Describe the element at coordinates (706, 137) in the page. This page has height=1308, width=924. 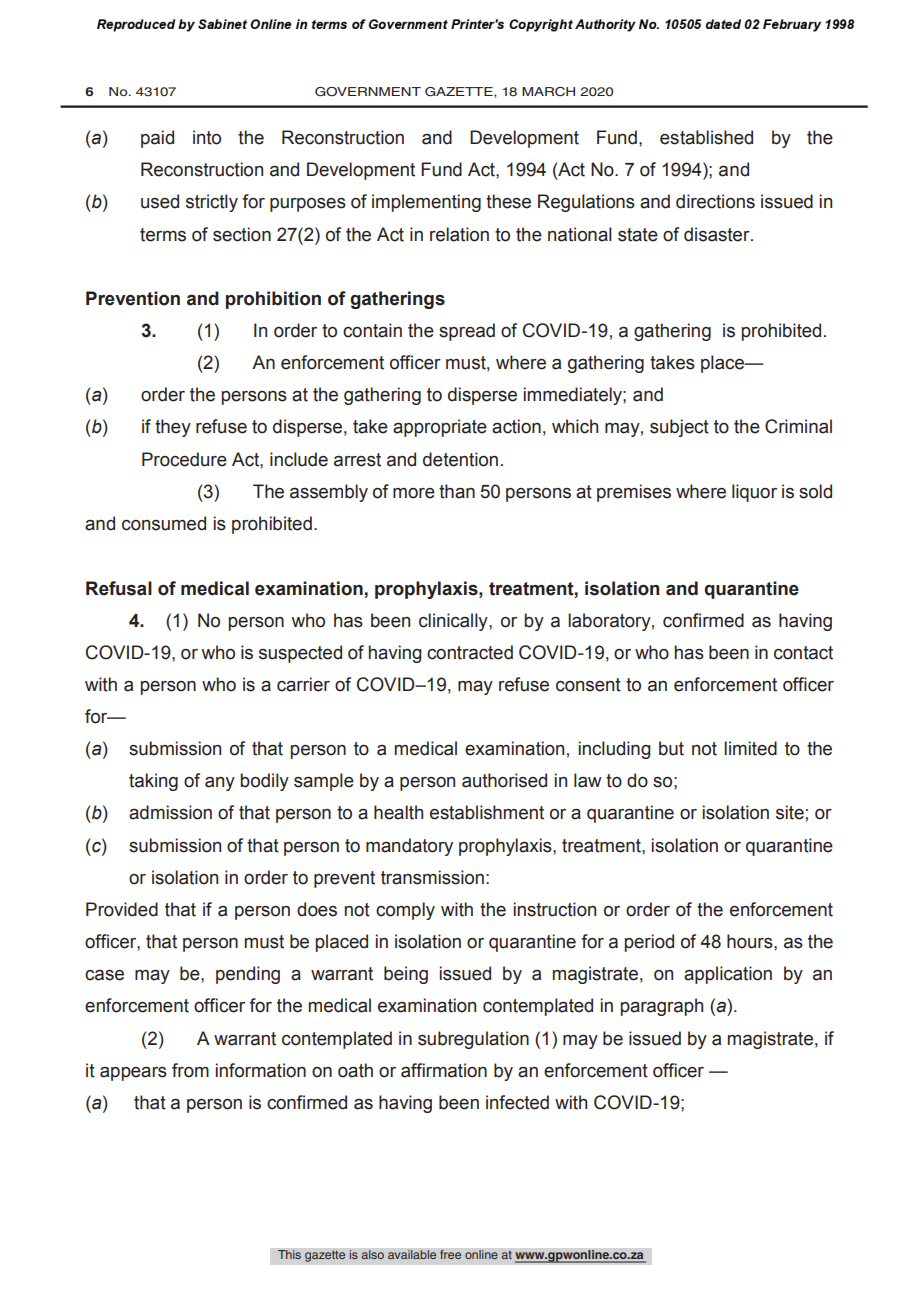
I see `established` at that location.
